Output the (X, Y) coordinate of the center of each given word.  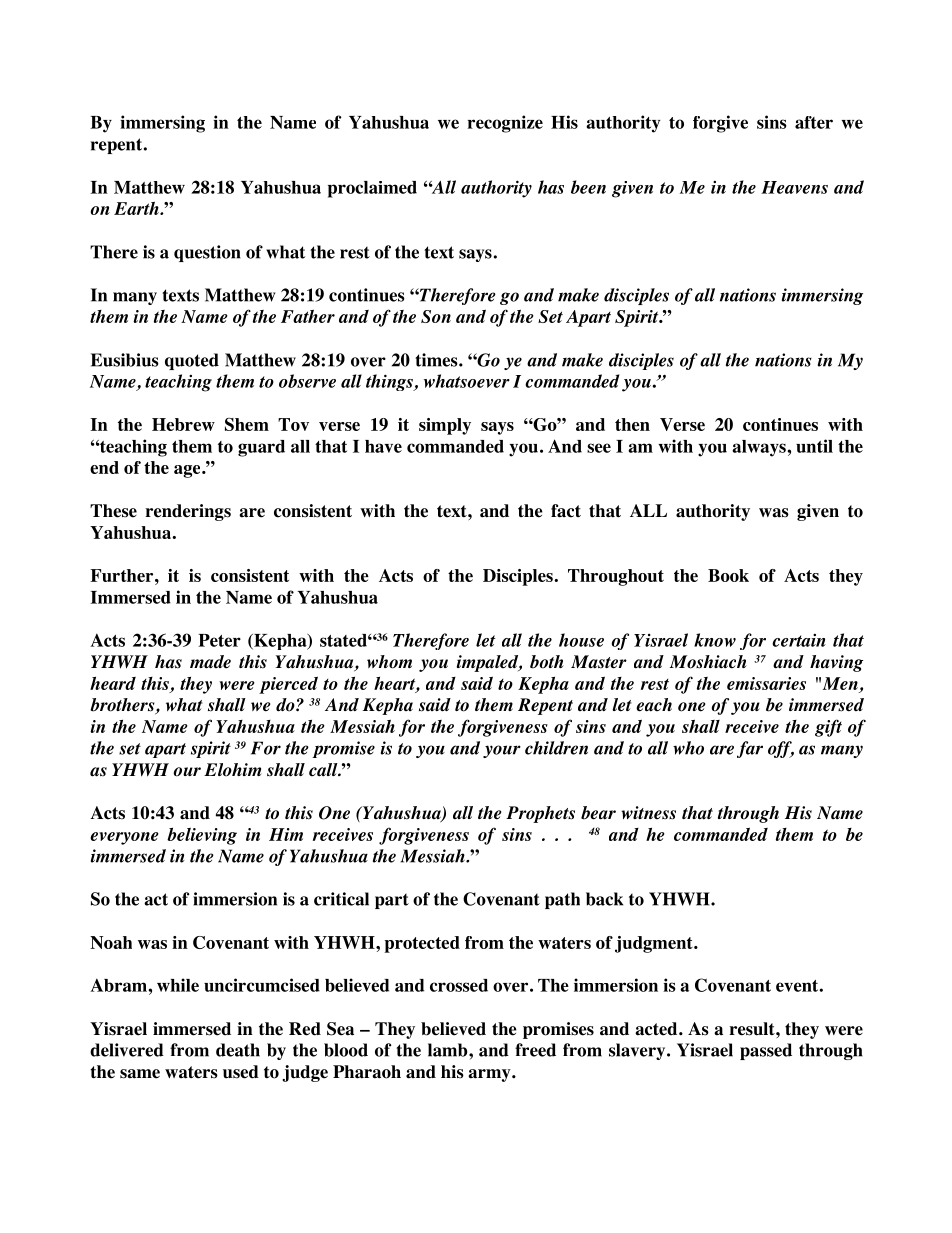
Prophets (540, 814)
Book (728, 575)
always (760, 448)
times (437, 360)
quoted (192, 361)
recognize (505, 124)
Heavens (794, 187)
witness (648, 813)
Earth (137, 208)
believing (202, 836)
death (238, 1050)
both (547, 662)
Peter (219, 640)
